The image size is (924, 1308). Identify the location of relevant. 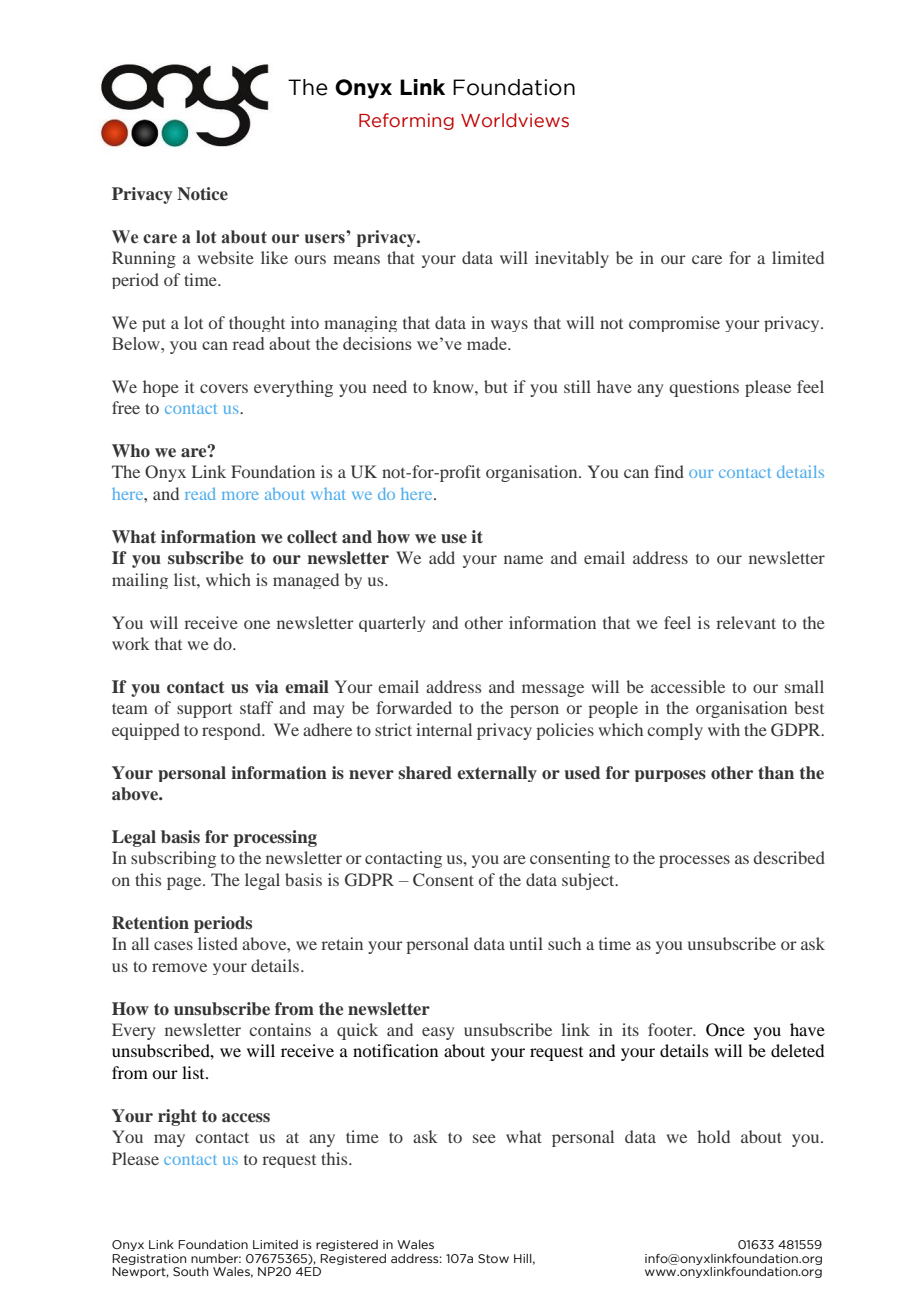
(746, 622).
